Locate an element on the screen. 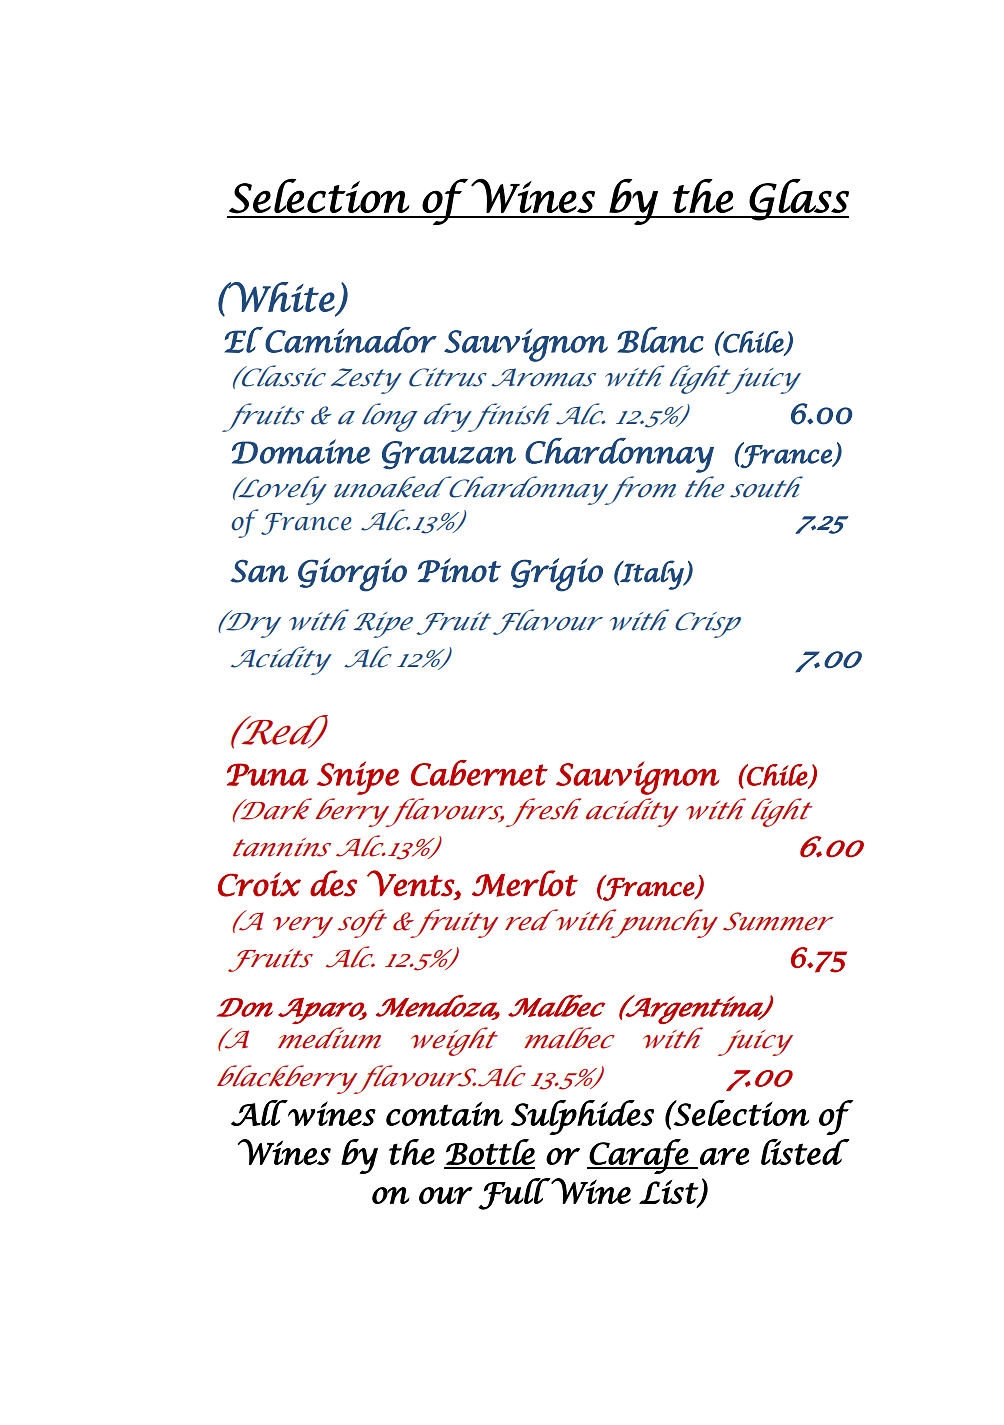 Image resolution: width=1004 pixels, height=1425 pixels. Glass is located at coordinates (798, 200).
